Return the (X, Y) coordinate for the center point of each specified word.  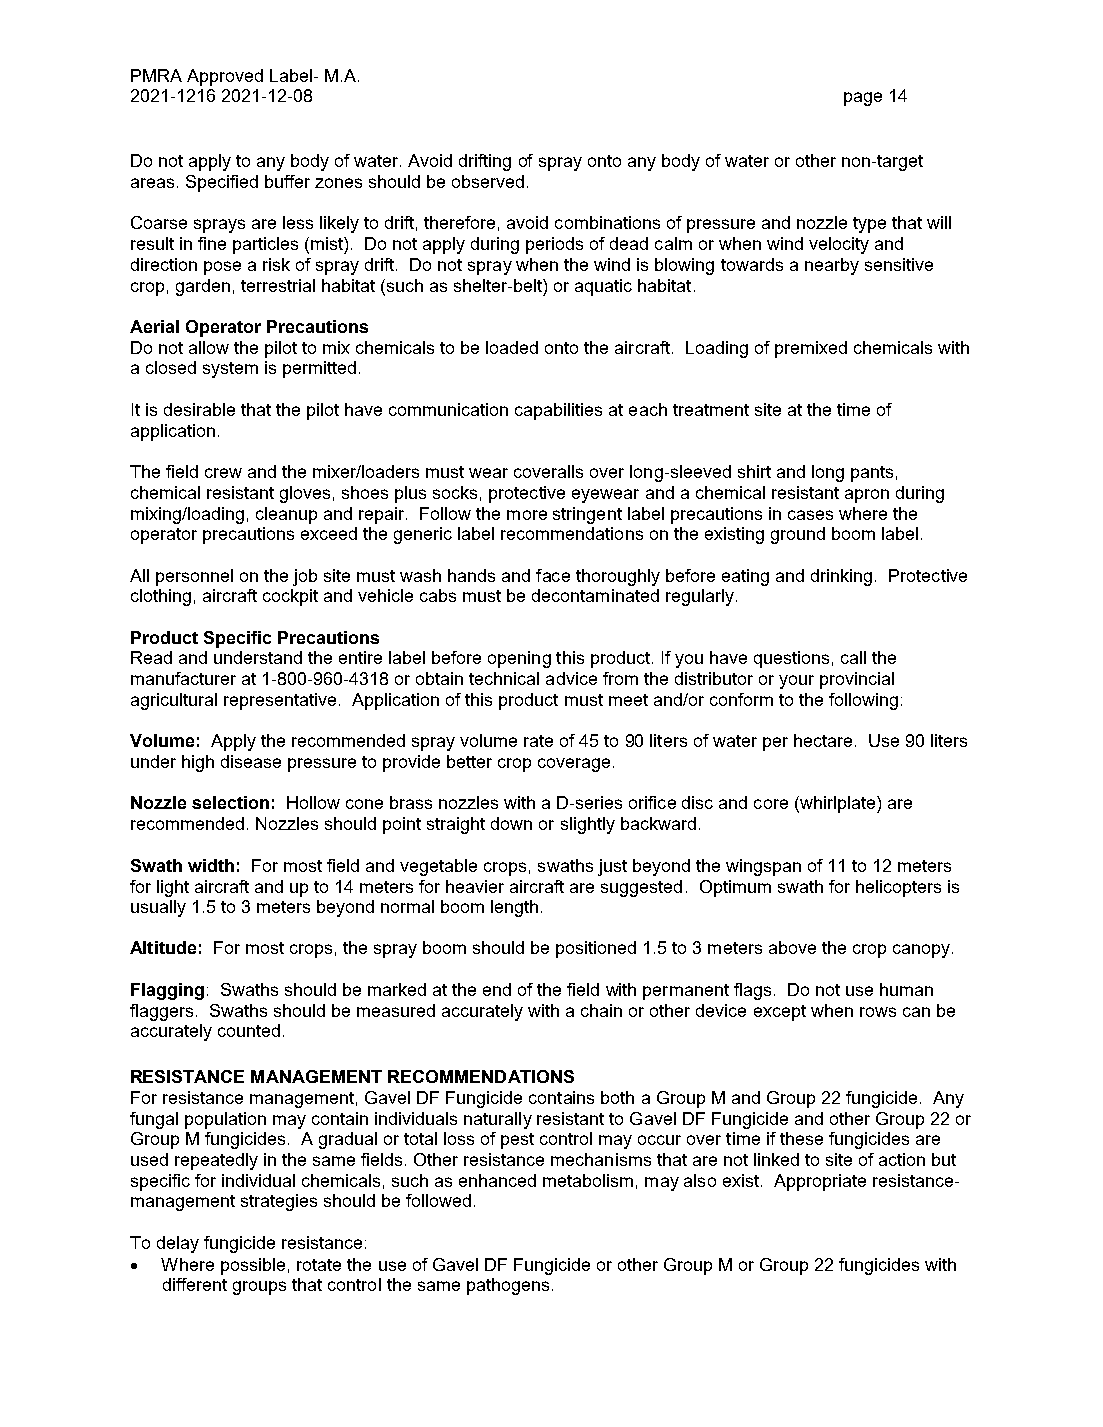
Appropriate (820, 1182)
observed (488, 181)
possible (253, 1266)
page (863, 99)
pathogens (508, 1286)
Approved (225, 77)
